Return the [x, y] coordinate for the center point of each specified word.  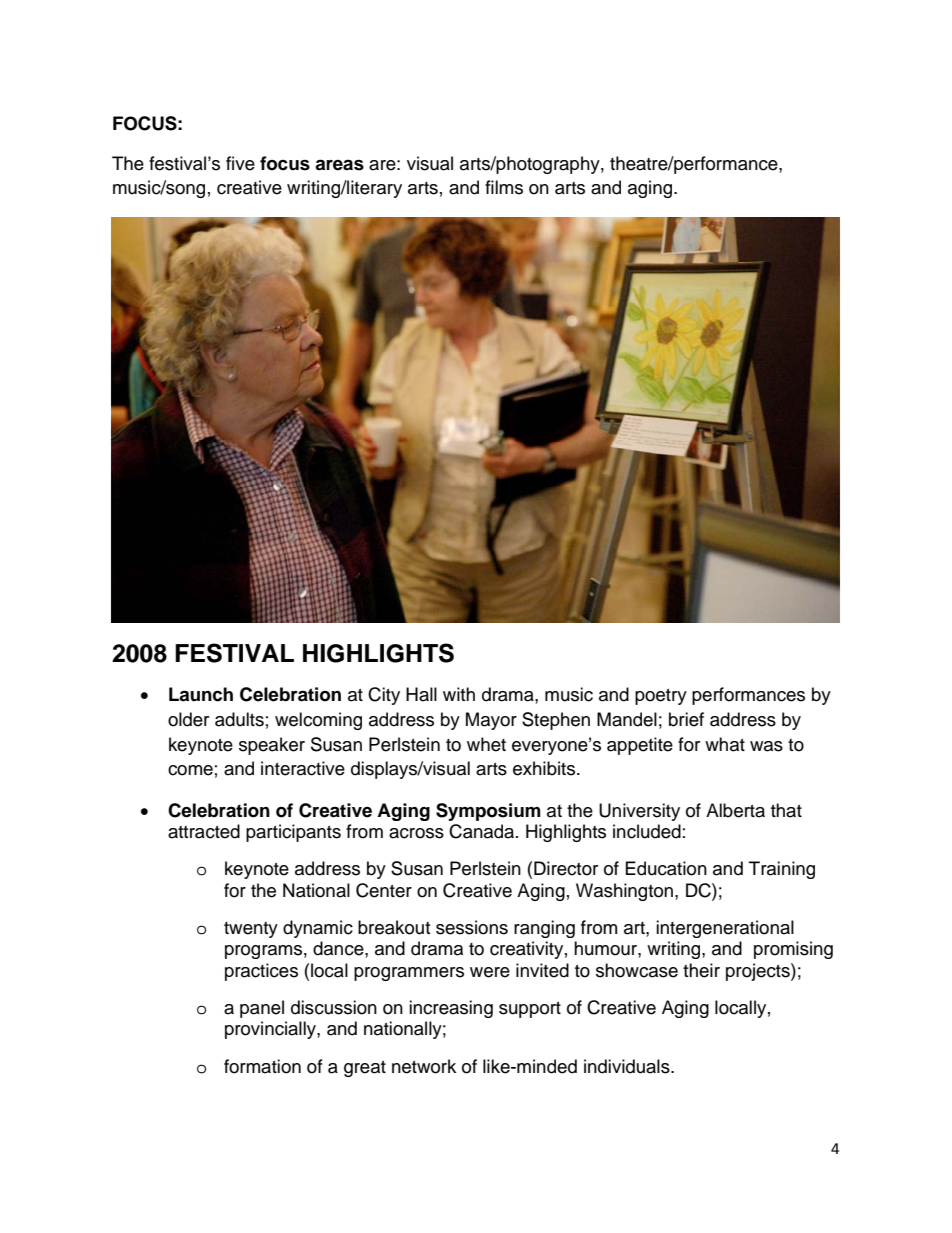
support [530, 1010]
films [504, 187]
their [701, 970]
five [240, 163]
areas [339, 165]
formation [262, 1066]
